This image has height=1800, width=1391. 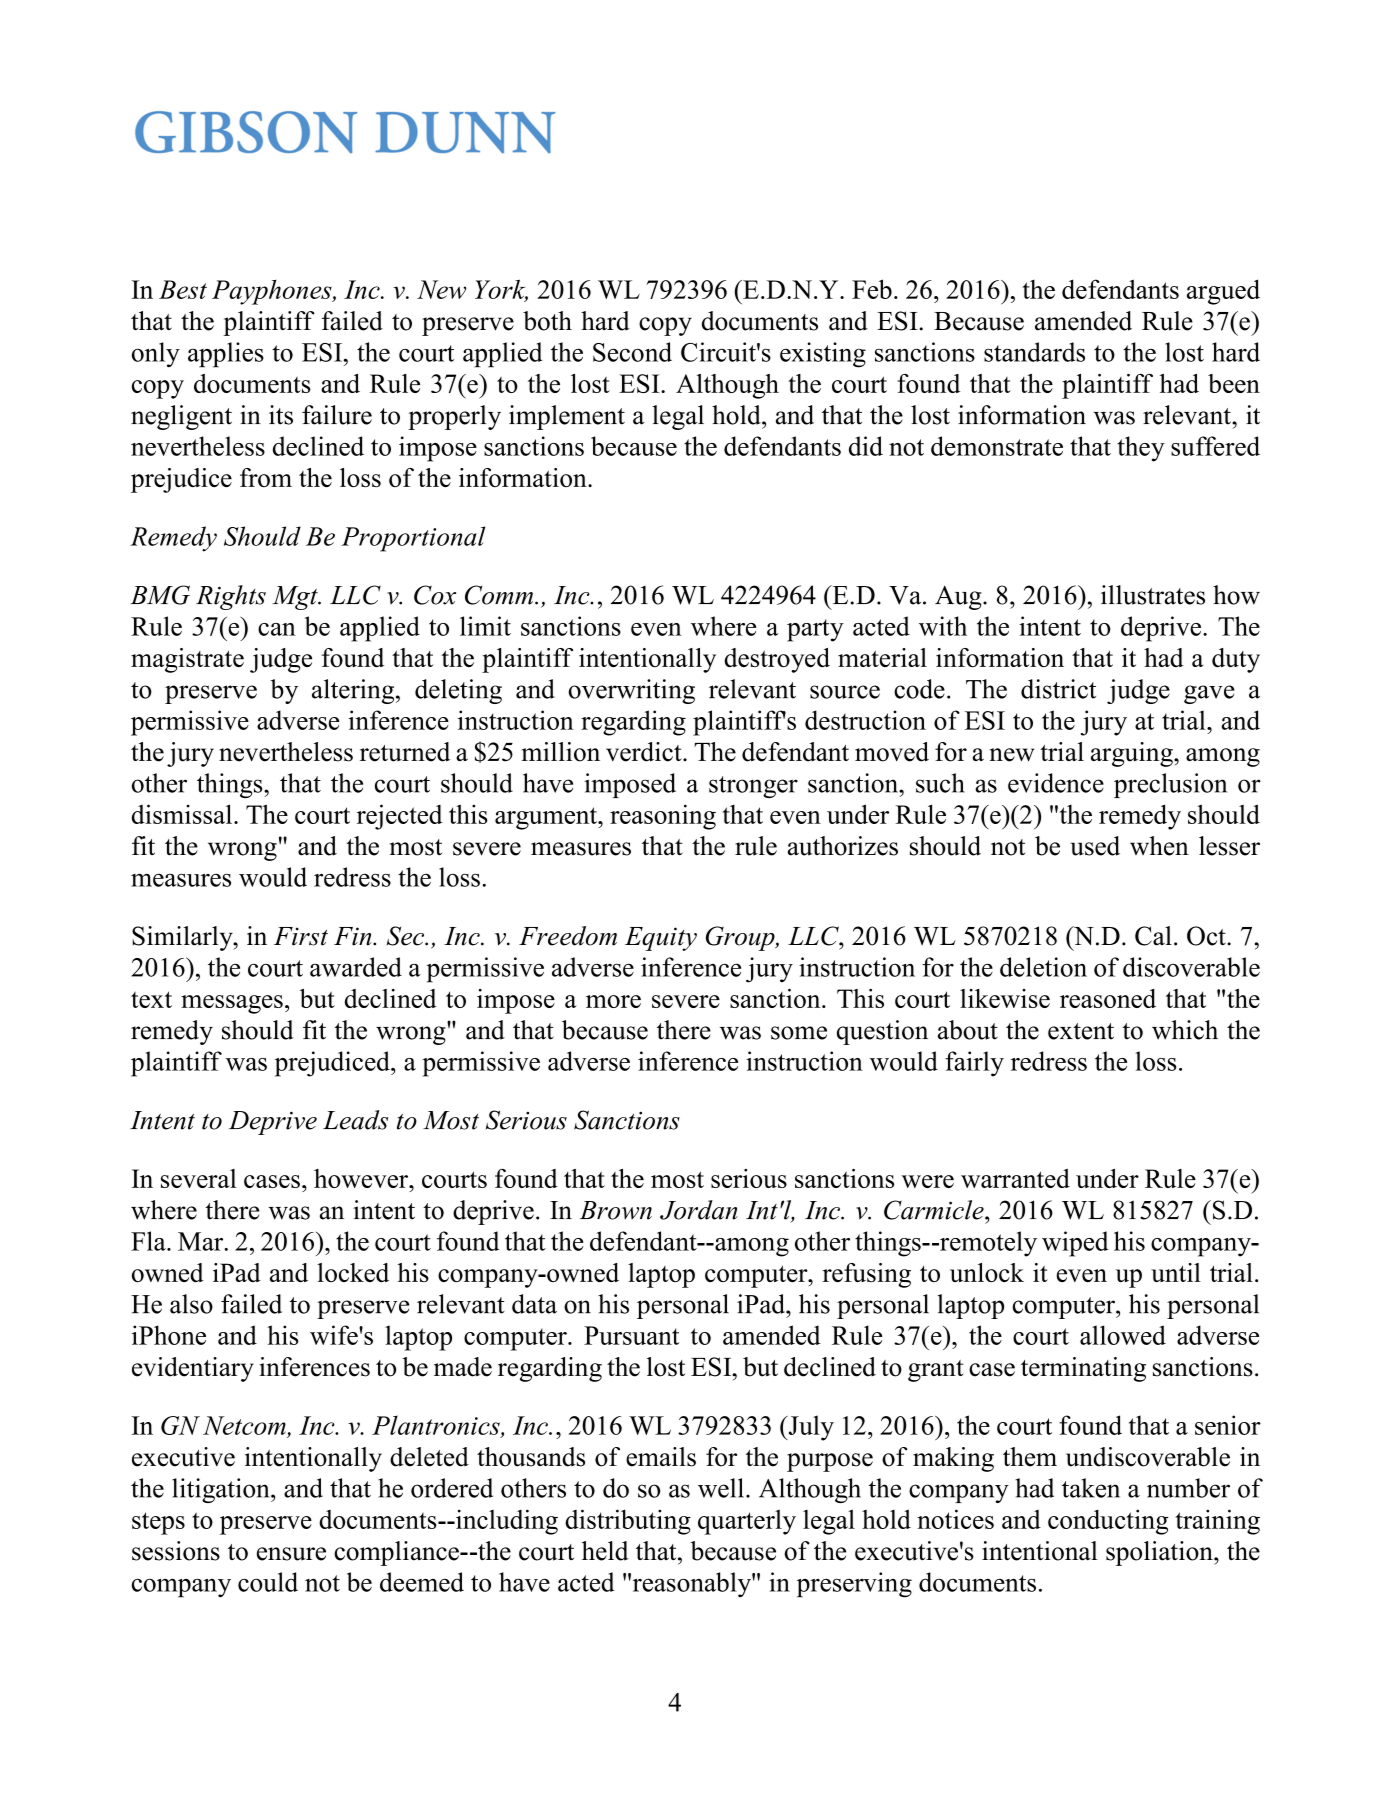 What do you see at coordinates (661, 939) in the image?
I see `Equity` at bounding box center [661, 939].
